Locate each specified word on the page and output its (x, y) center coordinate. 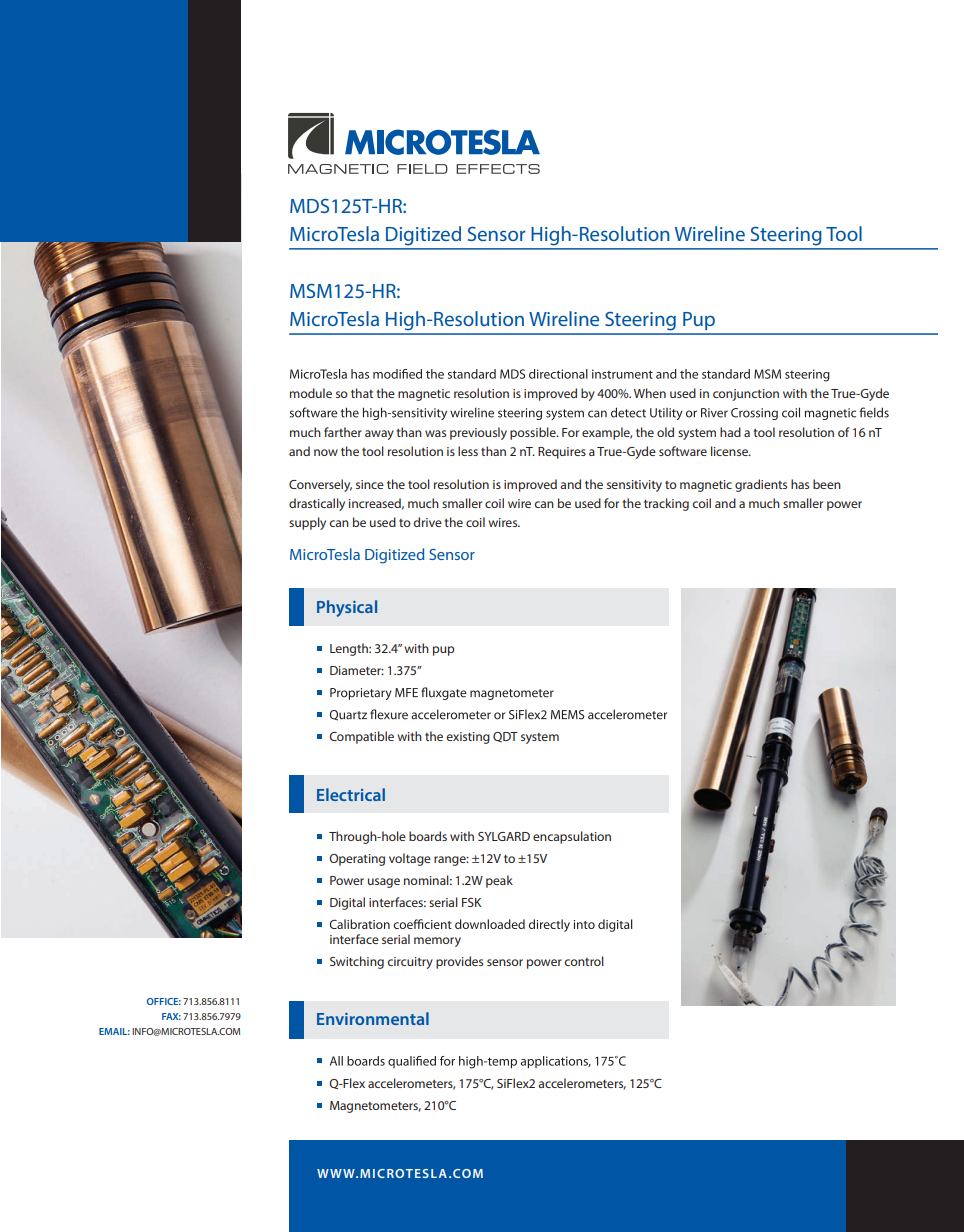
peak (499, 881)
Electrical (351, 794)
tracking (666, 504)
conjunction (746, 395)
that (362, 393)
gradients (761, 485)
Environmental (373, 1018)
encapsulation (572, 837)
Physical (347, 608)
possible (534, 433)
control (584, 961)
